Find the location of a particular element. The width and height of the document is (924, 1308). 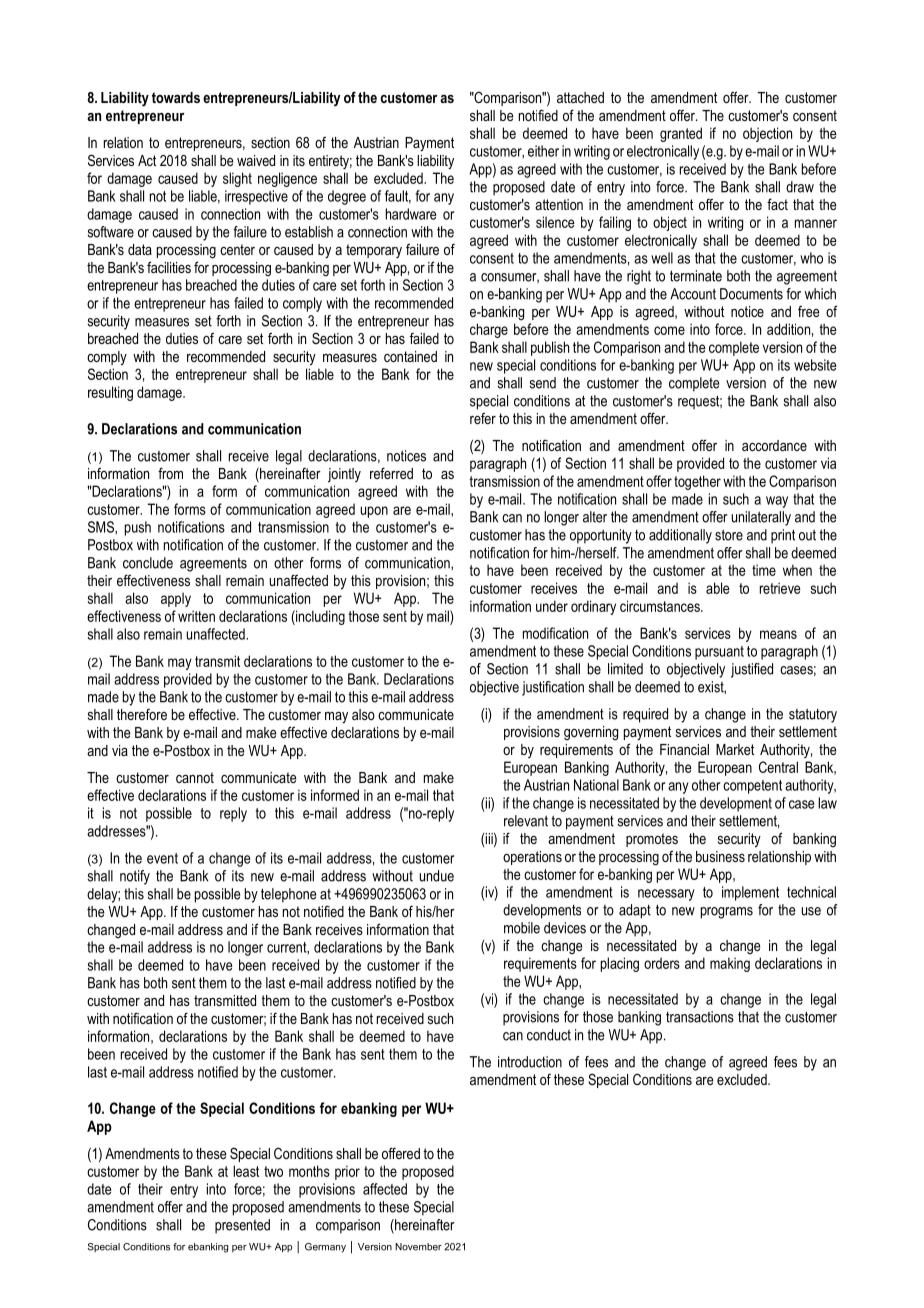

notify is located at coordinates (135, 877).
